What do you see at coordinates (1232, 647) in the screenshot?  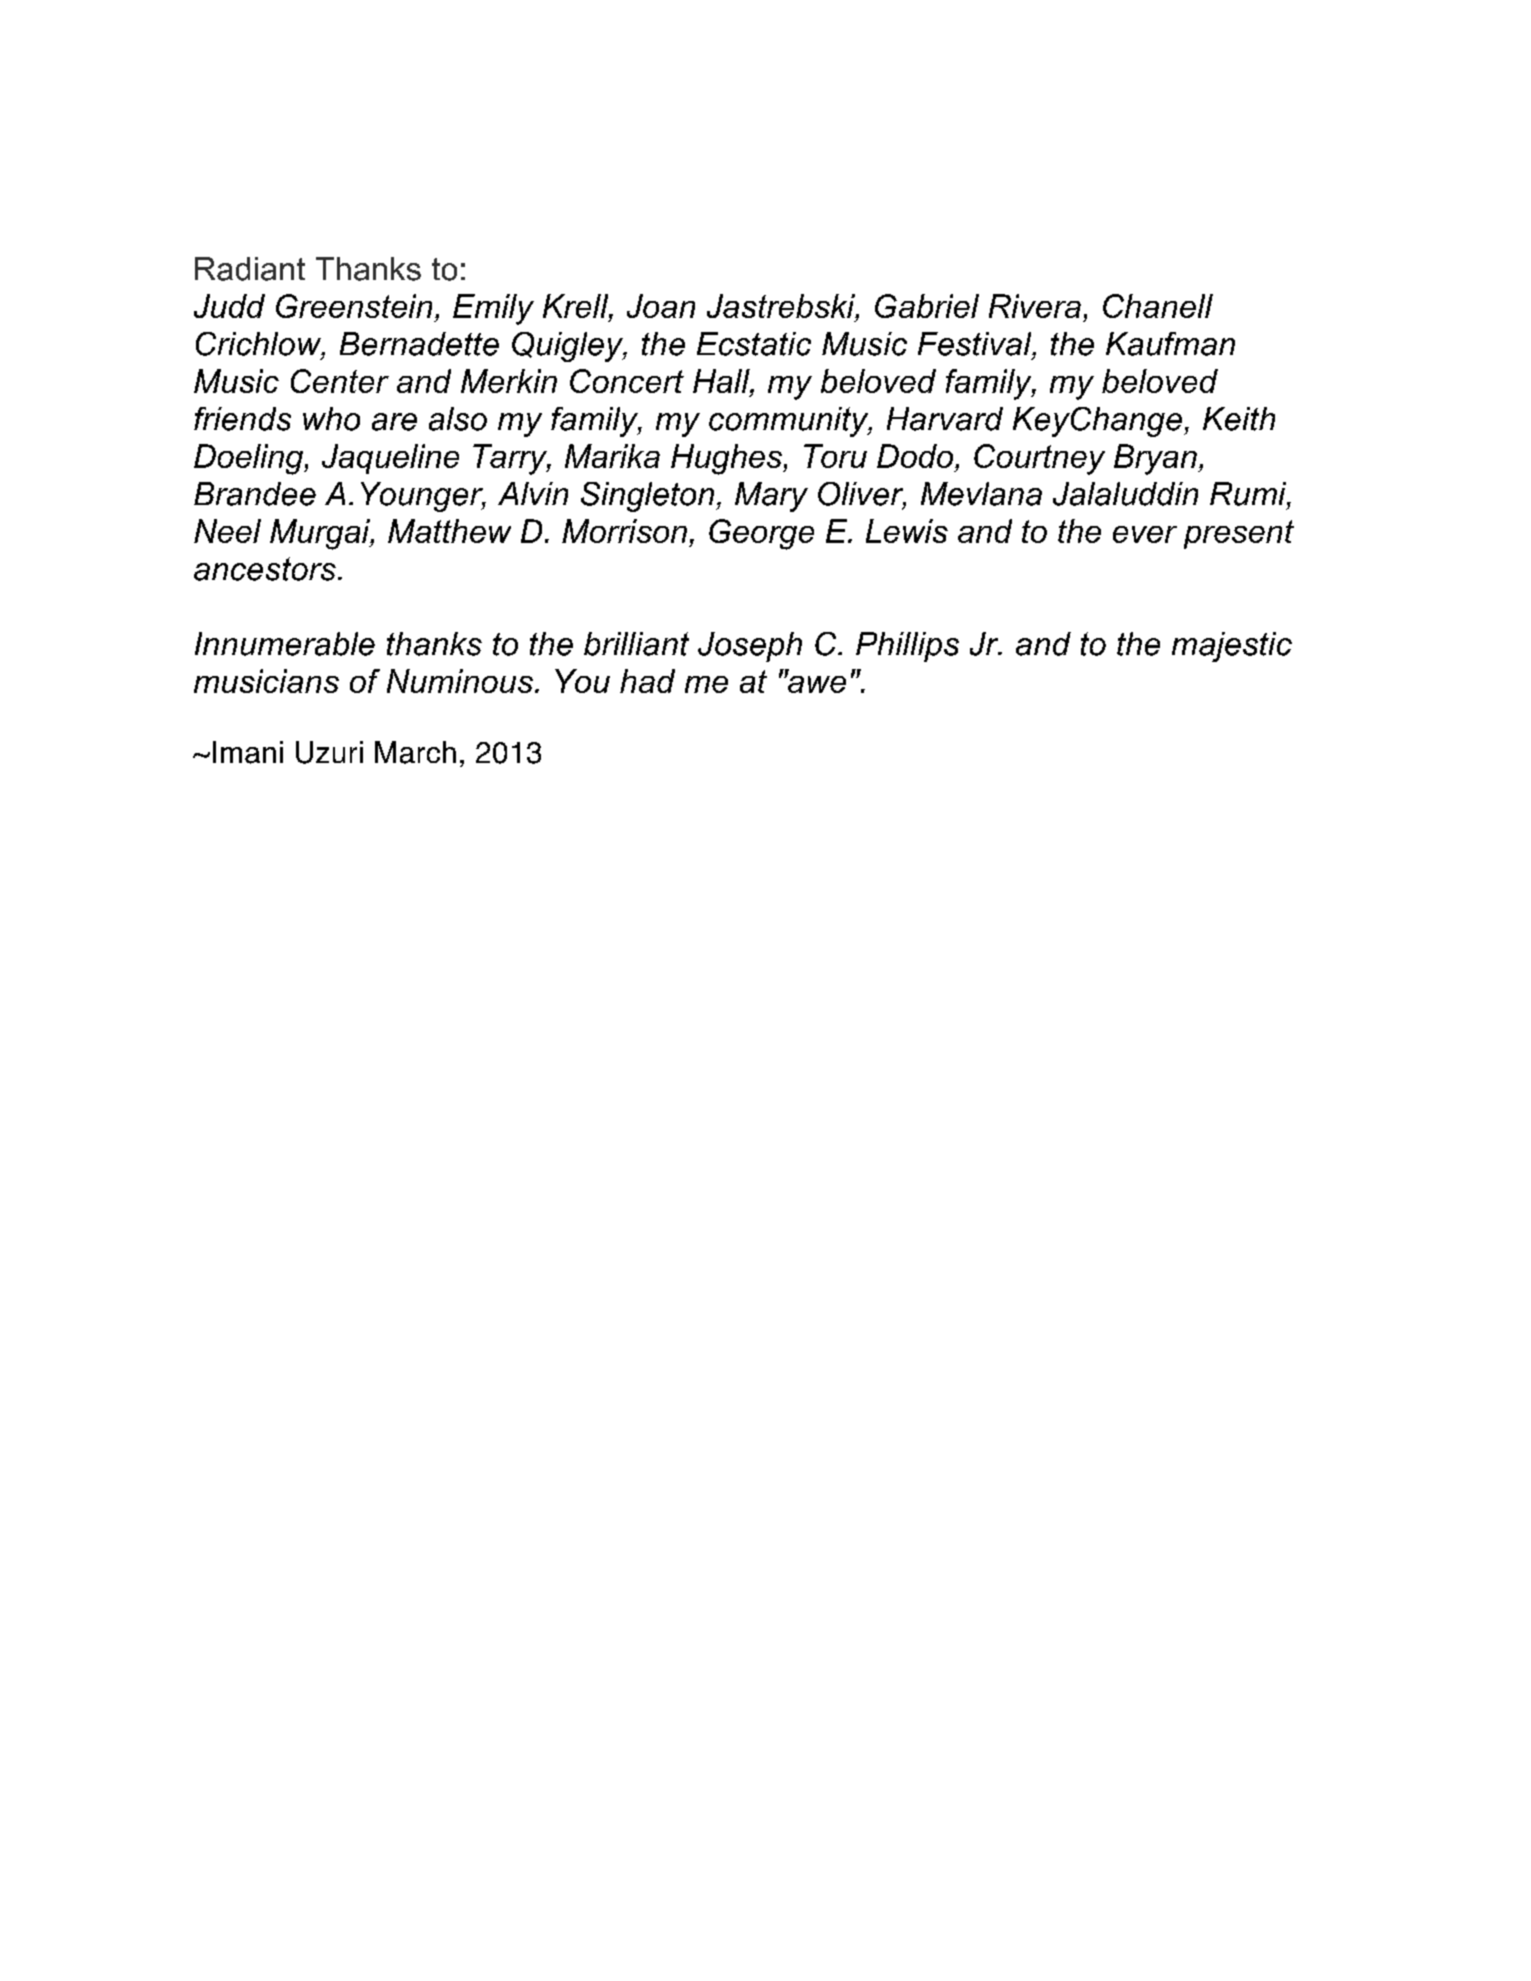 I see `majestic` at bounding box center [1232, 647].
